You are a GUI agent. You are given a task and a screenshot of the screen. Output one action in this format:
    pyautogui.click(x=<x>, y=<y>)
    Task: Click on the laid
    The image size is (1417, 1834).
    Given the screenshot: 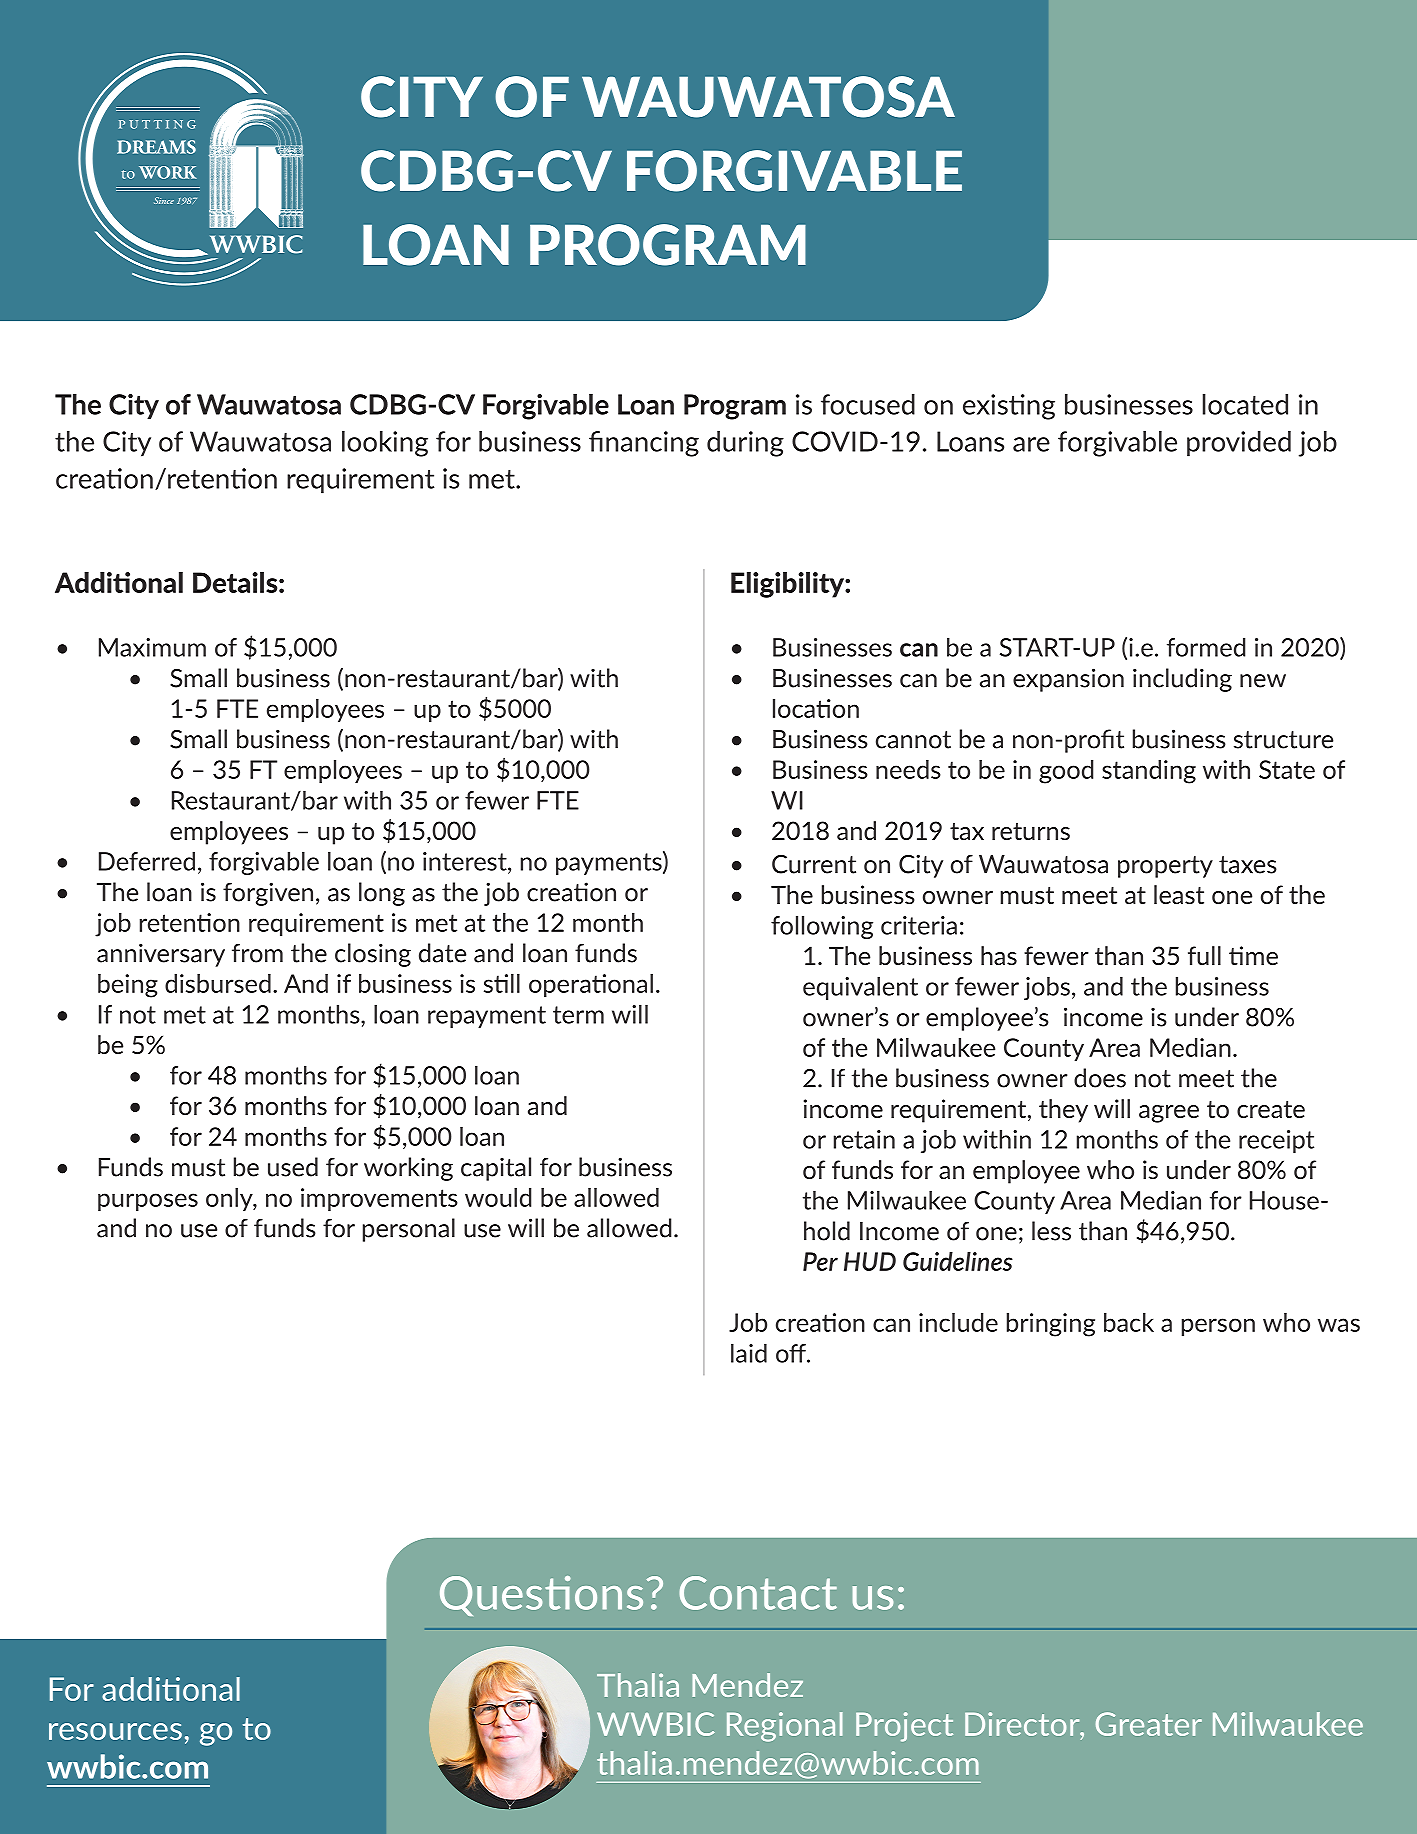 What is the action you would take?
    pyautogui.click(x=749, y=1353)
